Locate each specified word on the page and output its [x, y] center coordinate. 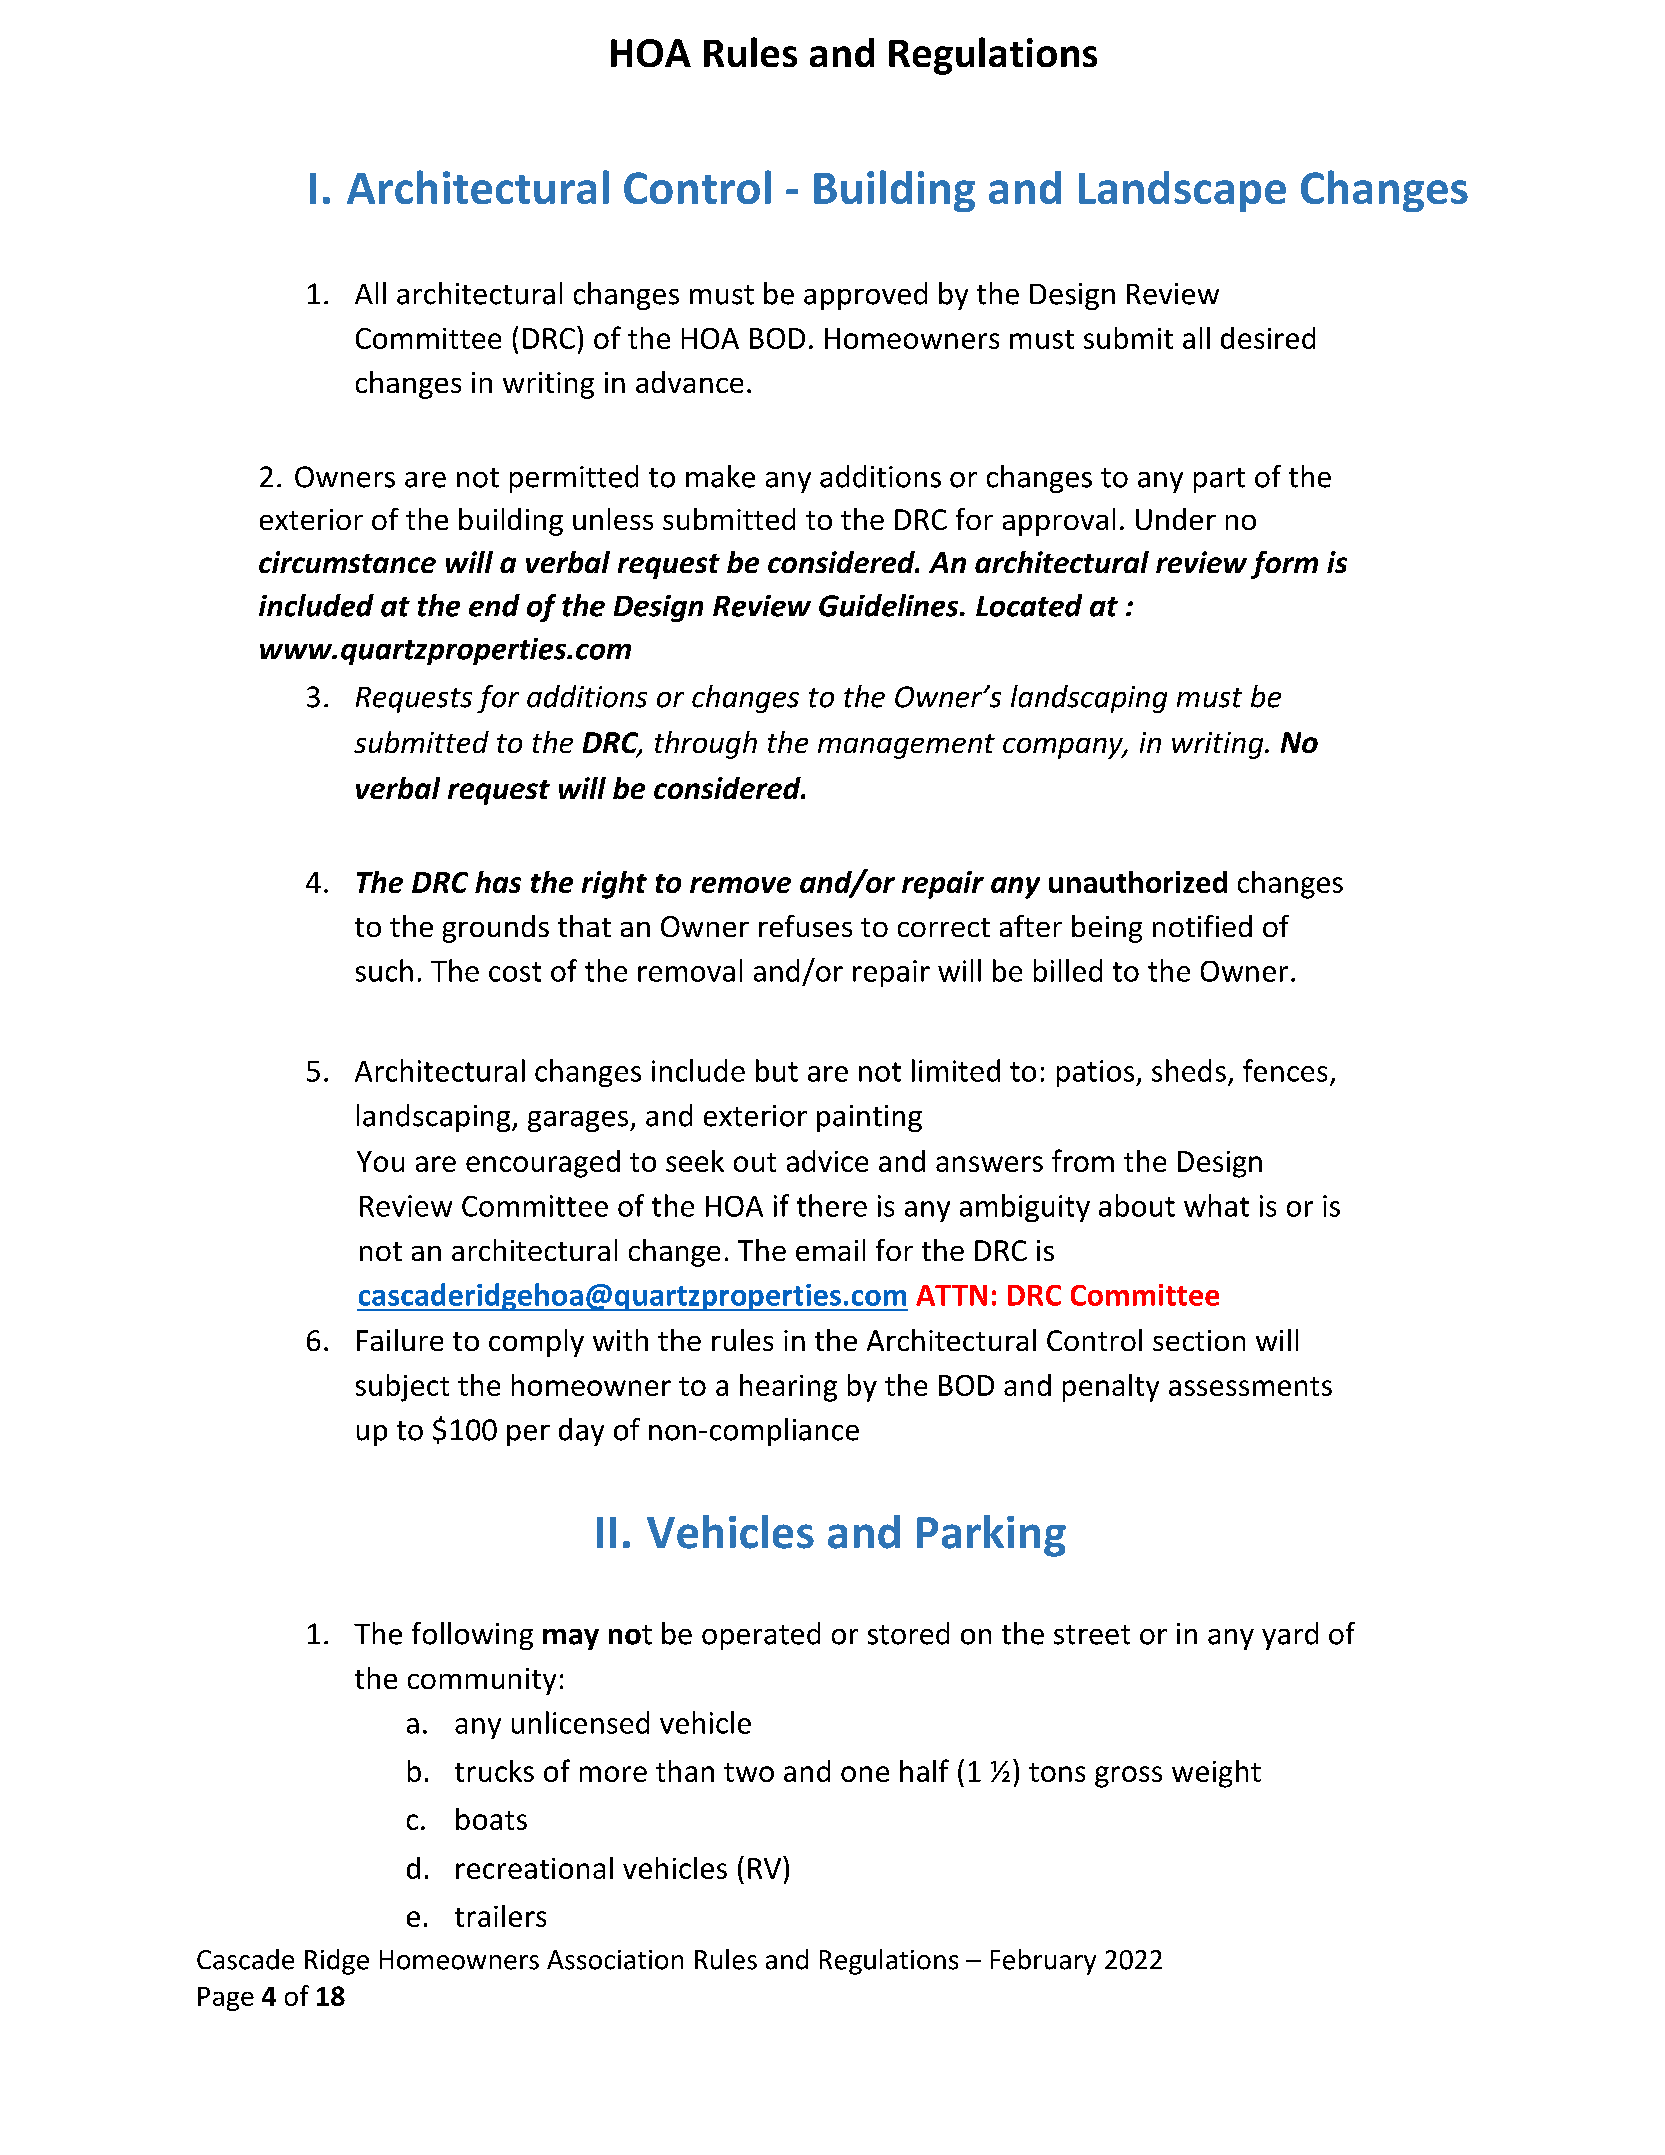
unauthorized [1138, 882]
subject [402, 1388]
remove [740, 885]
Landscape [1182, 191]
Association [615, 1960]
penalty [1111, 1388]
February [1043, 1962]
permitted [574, 479]
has [498, 882]
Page [226, 1999]
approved [865, 296]
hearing [788, 1388]
